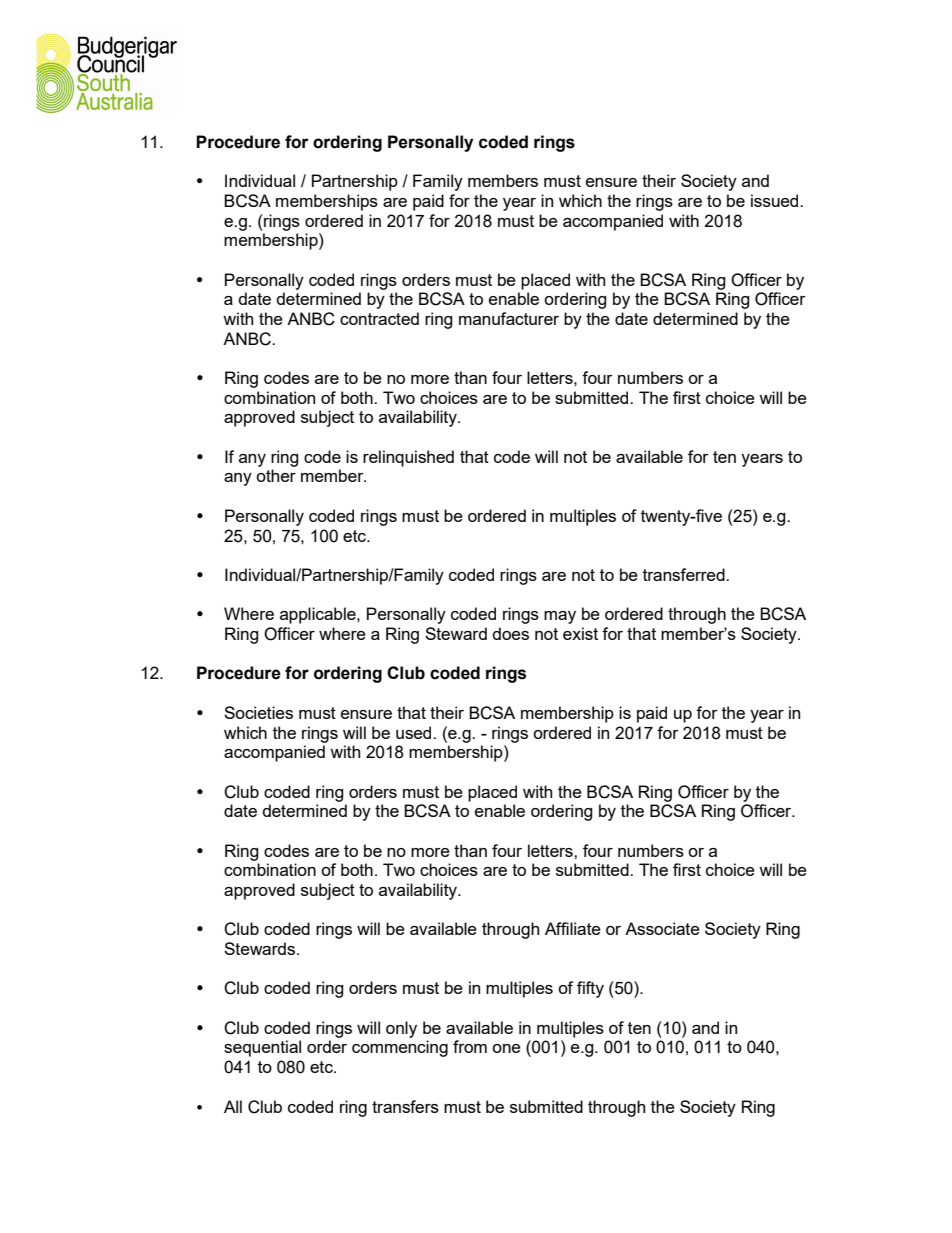 The image size is (952, 1233). I want to click on manufacturer, so click(509, 318).
